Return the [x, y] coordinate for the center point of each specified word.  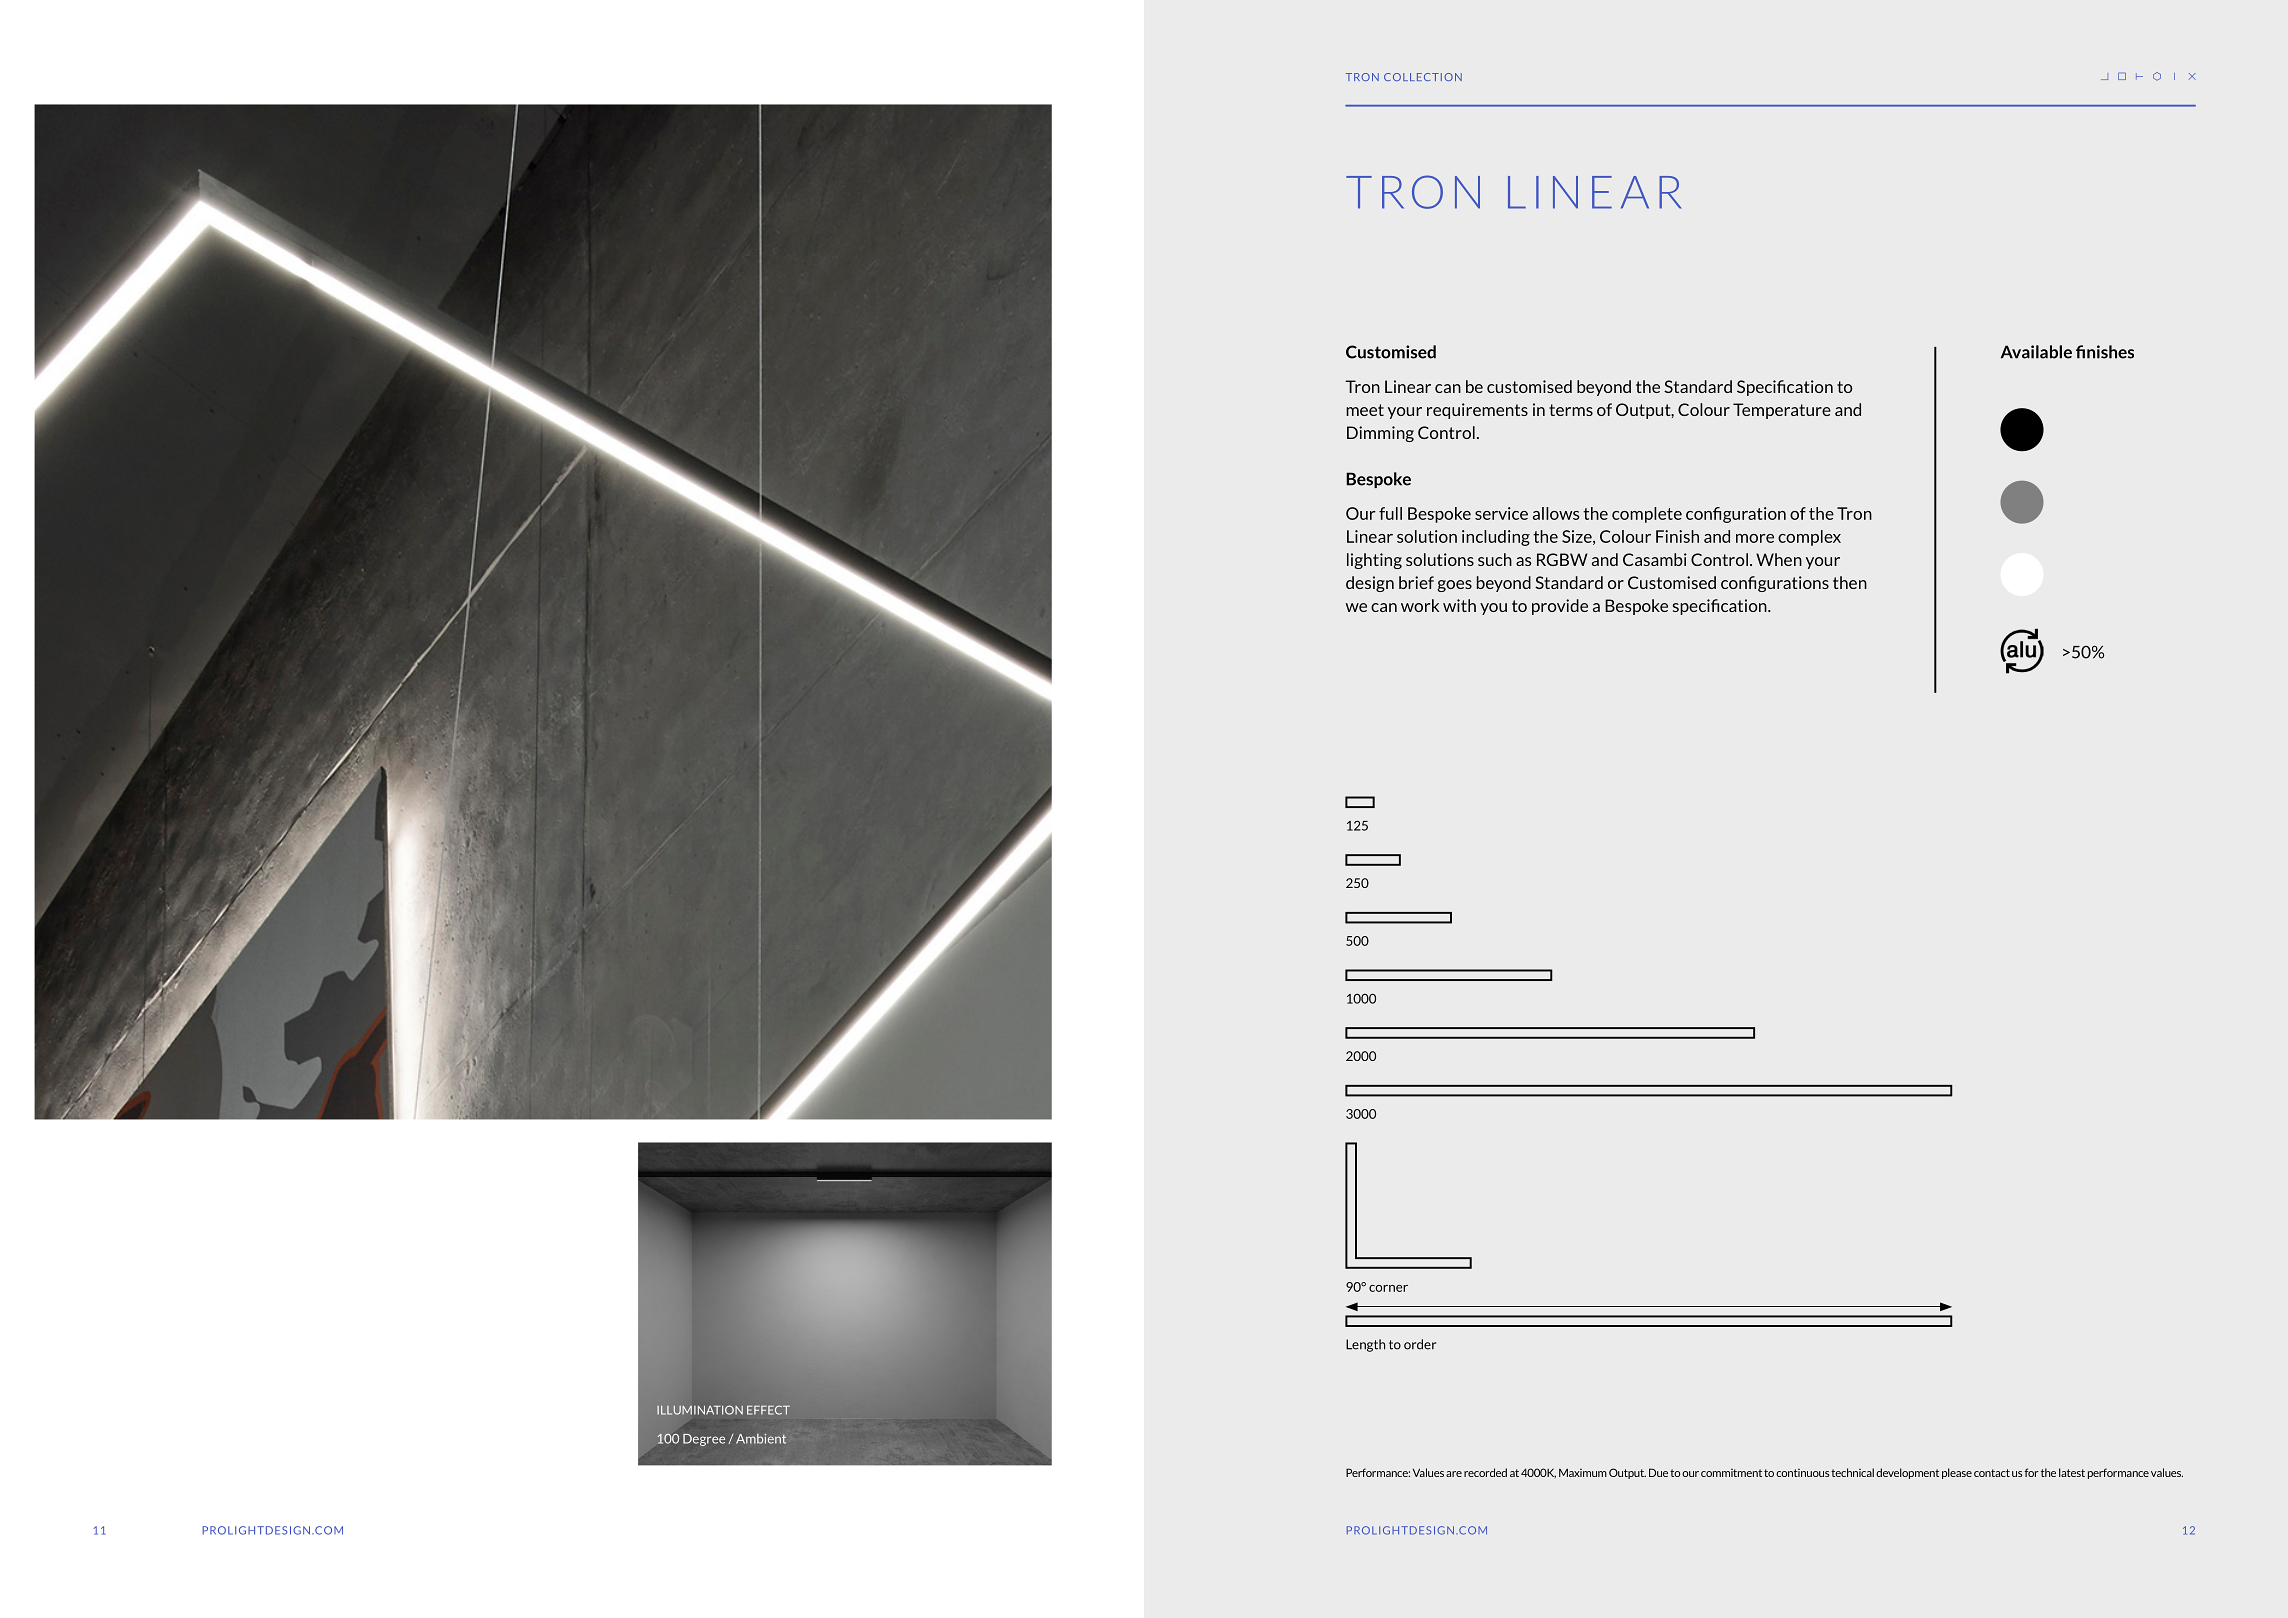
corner [1388, 1288]
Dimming [1380, 434]
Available [2036, 352]
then [1850, 582]
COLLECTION [1423, 77]
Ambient [761, 1439]
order [1420, 1344]
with [1459, 605]
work [1420, 605]
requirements [1477, 411]
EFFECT [768, 1410]
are [1454, 1474]
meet [1365, 410]
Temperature [1782, 411]
